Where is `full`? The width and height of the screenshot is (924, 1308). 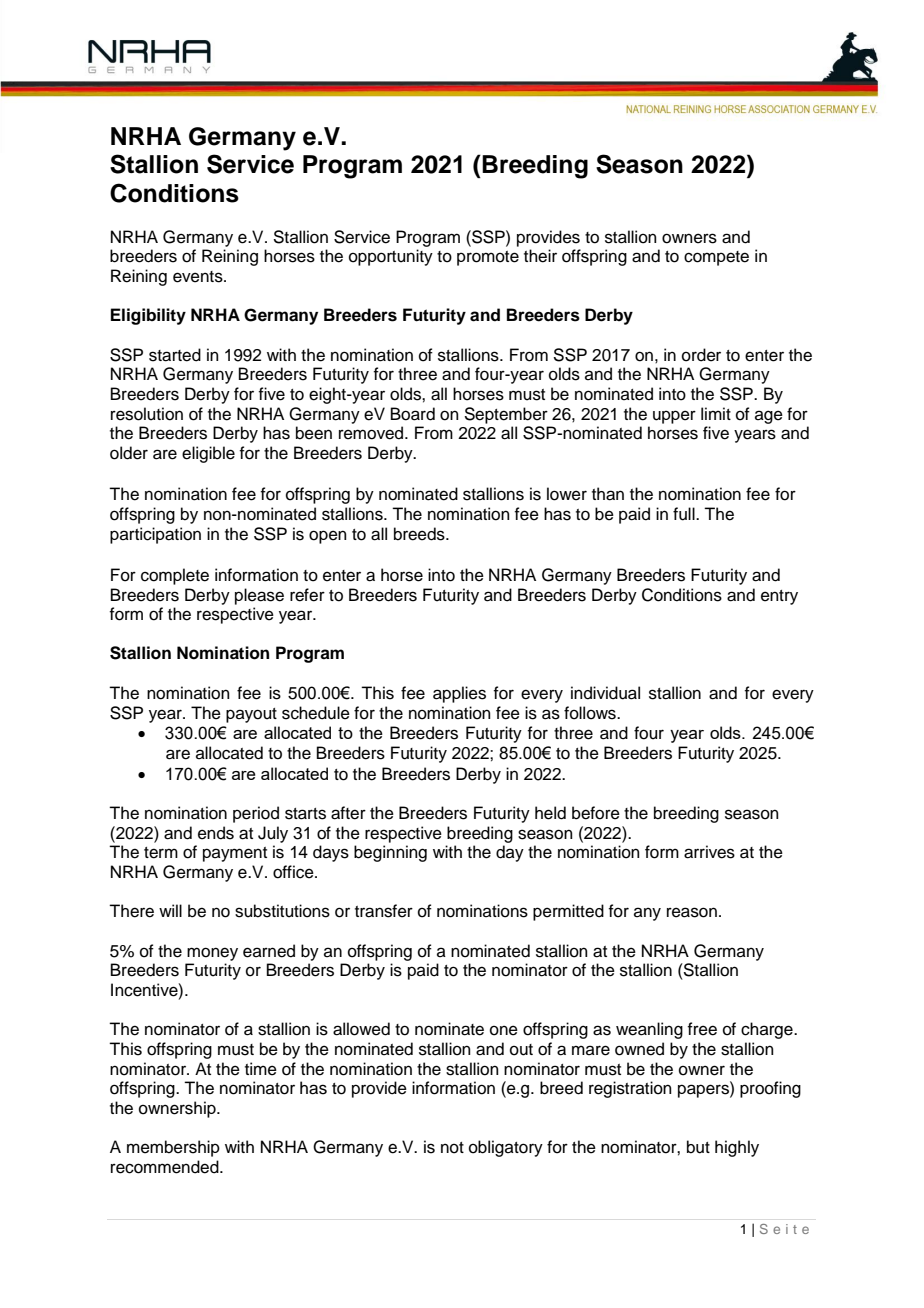 full is located at coordinates (685, 514).
